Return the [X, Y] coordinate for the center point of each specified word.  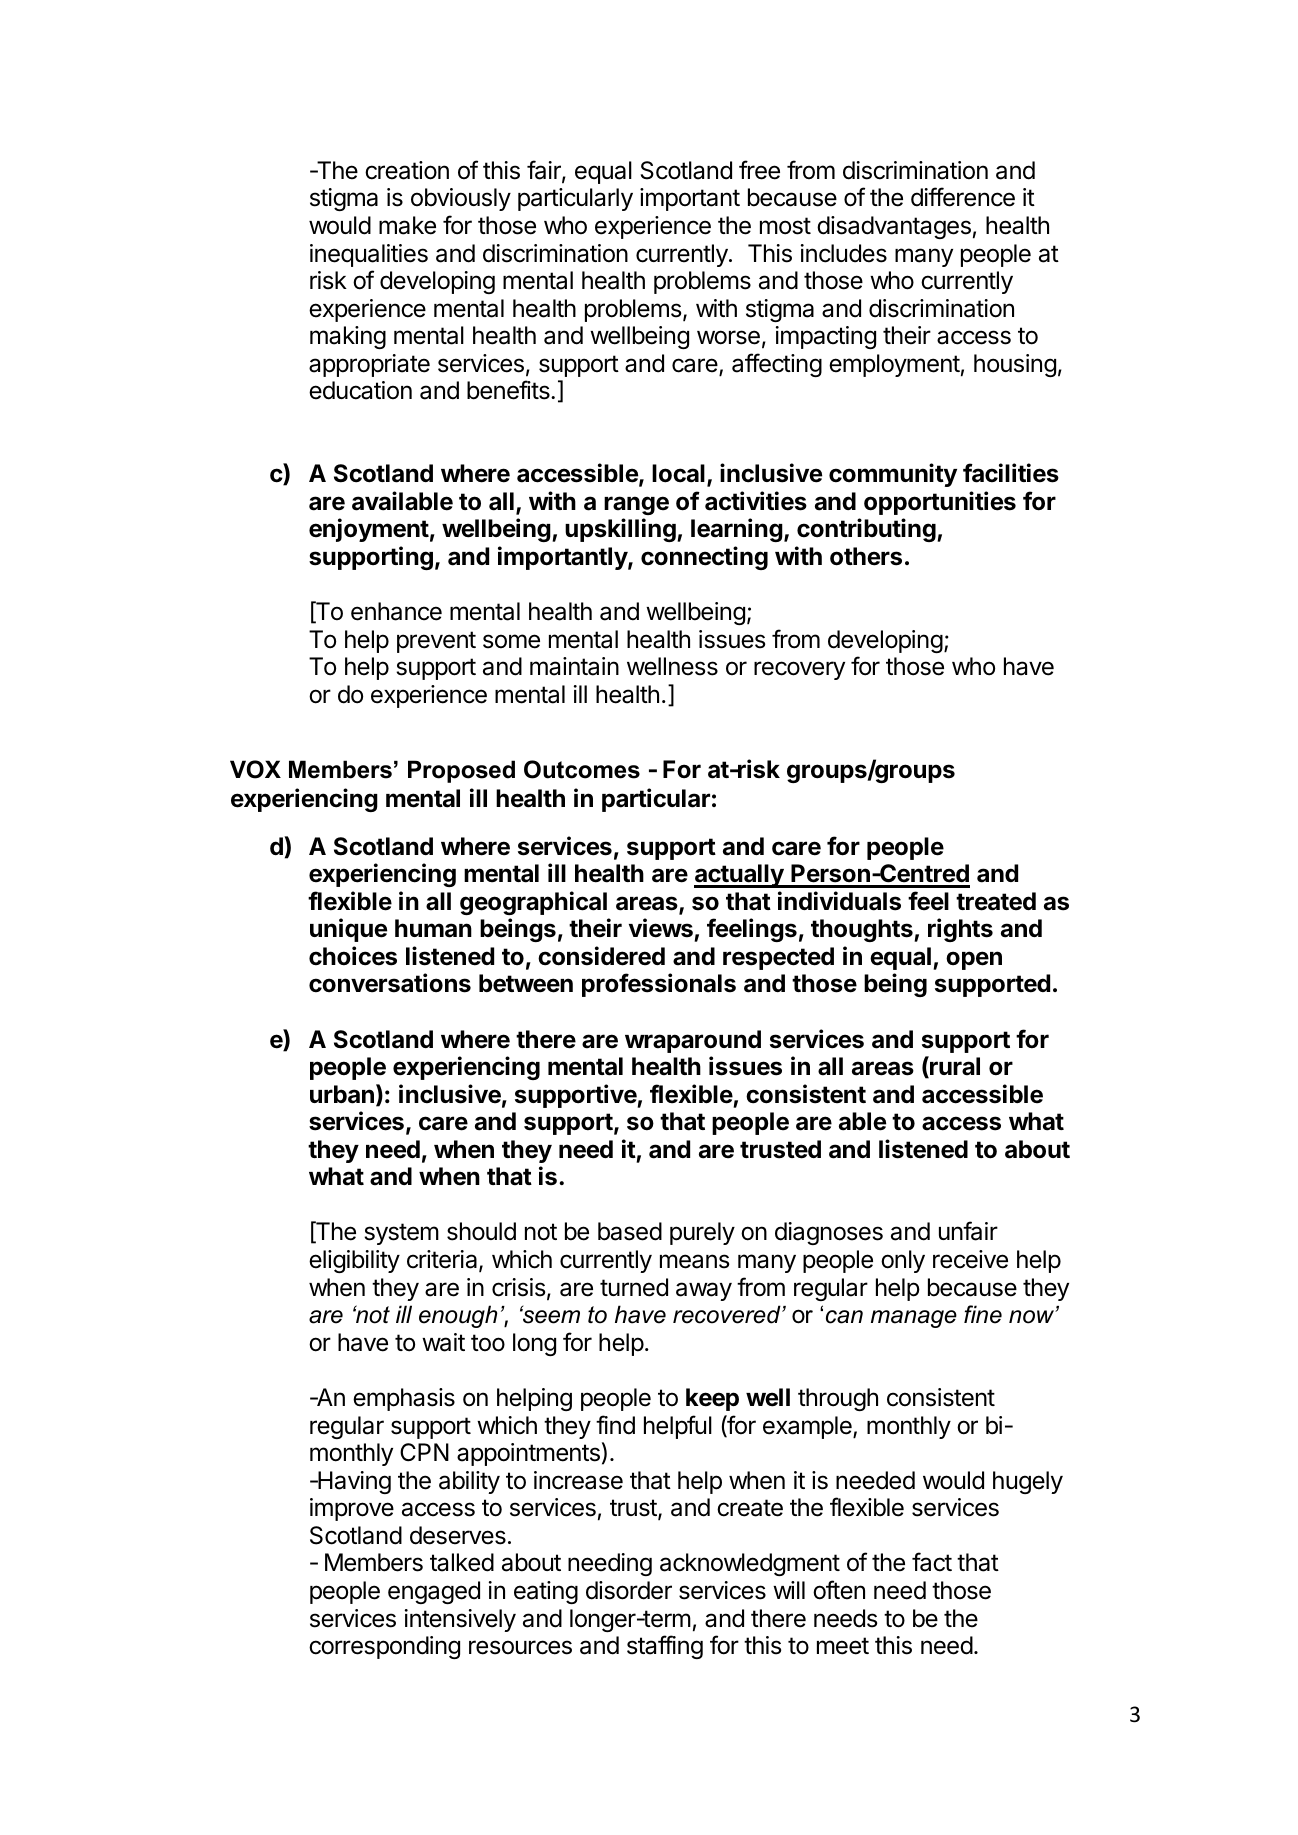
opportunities [940, 503]
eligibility [354, 1261]
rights [960, 930]
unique [348, 930]
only [903, 1261]
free [759, 170]
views [662, 929]
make [407, 225]
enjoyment [369, 530]
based [630, 1231]
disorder [629, 1590]
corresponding [384, 1647]
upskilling [621, 530]
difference [963, 197]
